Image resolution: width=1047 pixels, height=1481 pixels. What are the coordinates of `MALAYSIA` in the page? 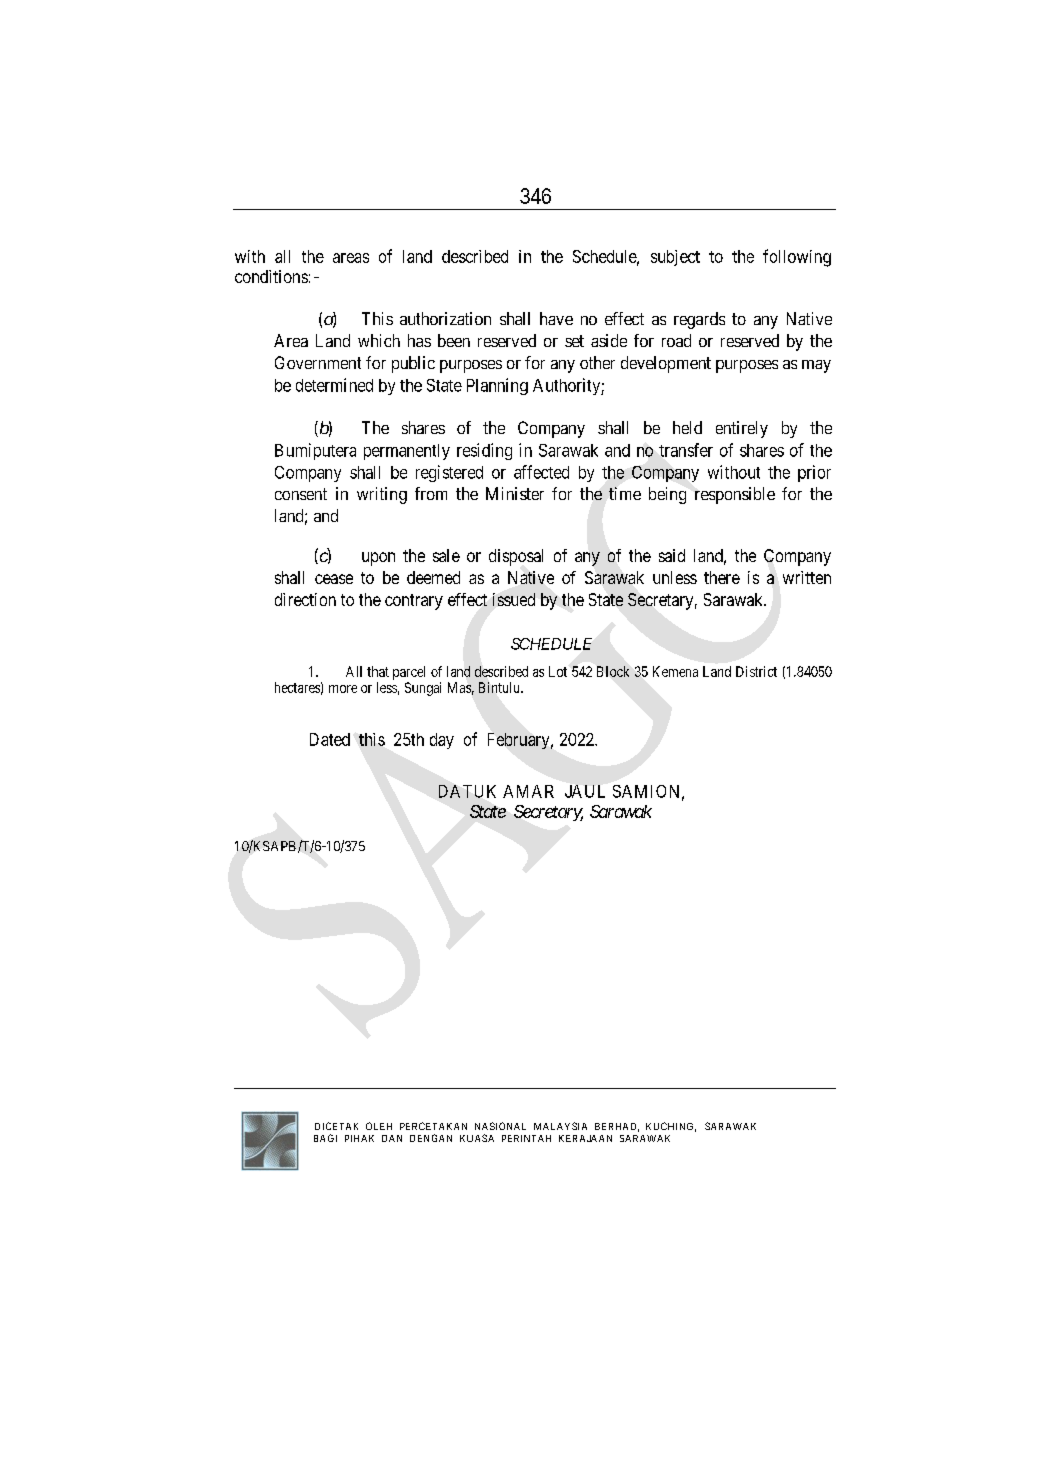 It's located at (560, 1126).
